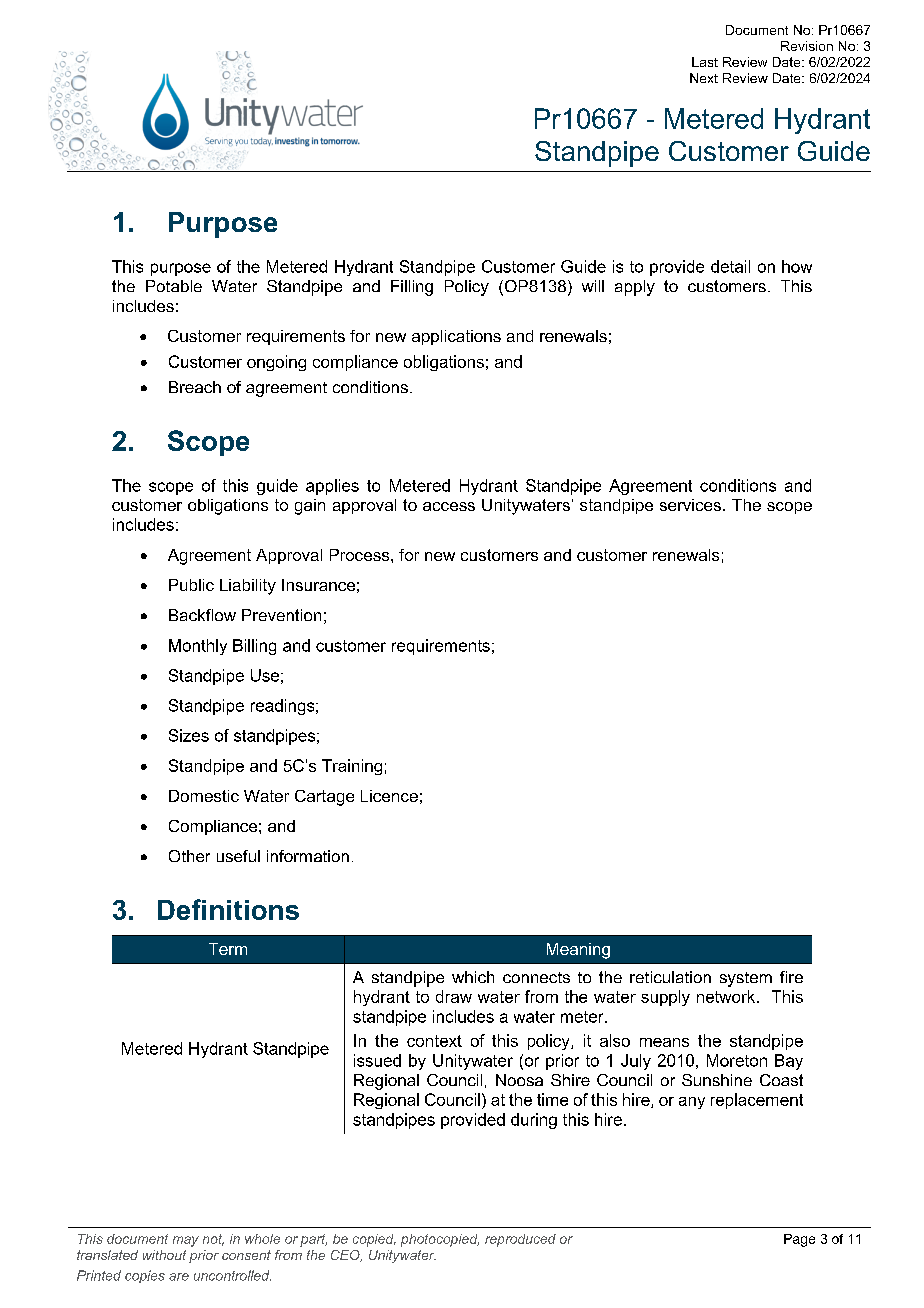 The image size is (924, 1308). What do you see at coordinates (690, 505) in the document?
I see `services` at bounding box center [690, 505].
